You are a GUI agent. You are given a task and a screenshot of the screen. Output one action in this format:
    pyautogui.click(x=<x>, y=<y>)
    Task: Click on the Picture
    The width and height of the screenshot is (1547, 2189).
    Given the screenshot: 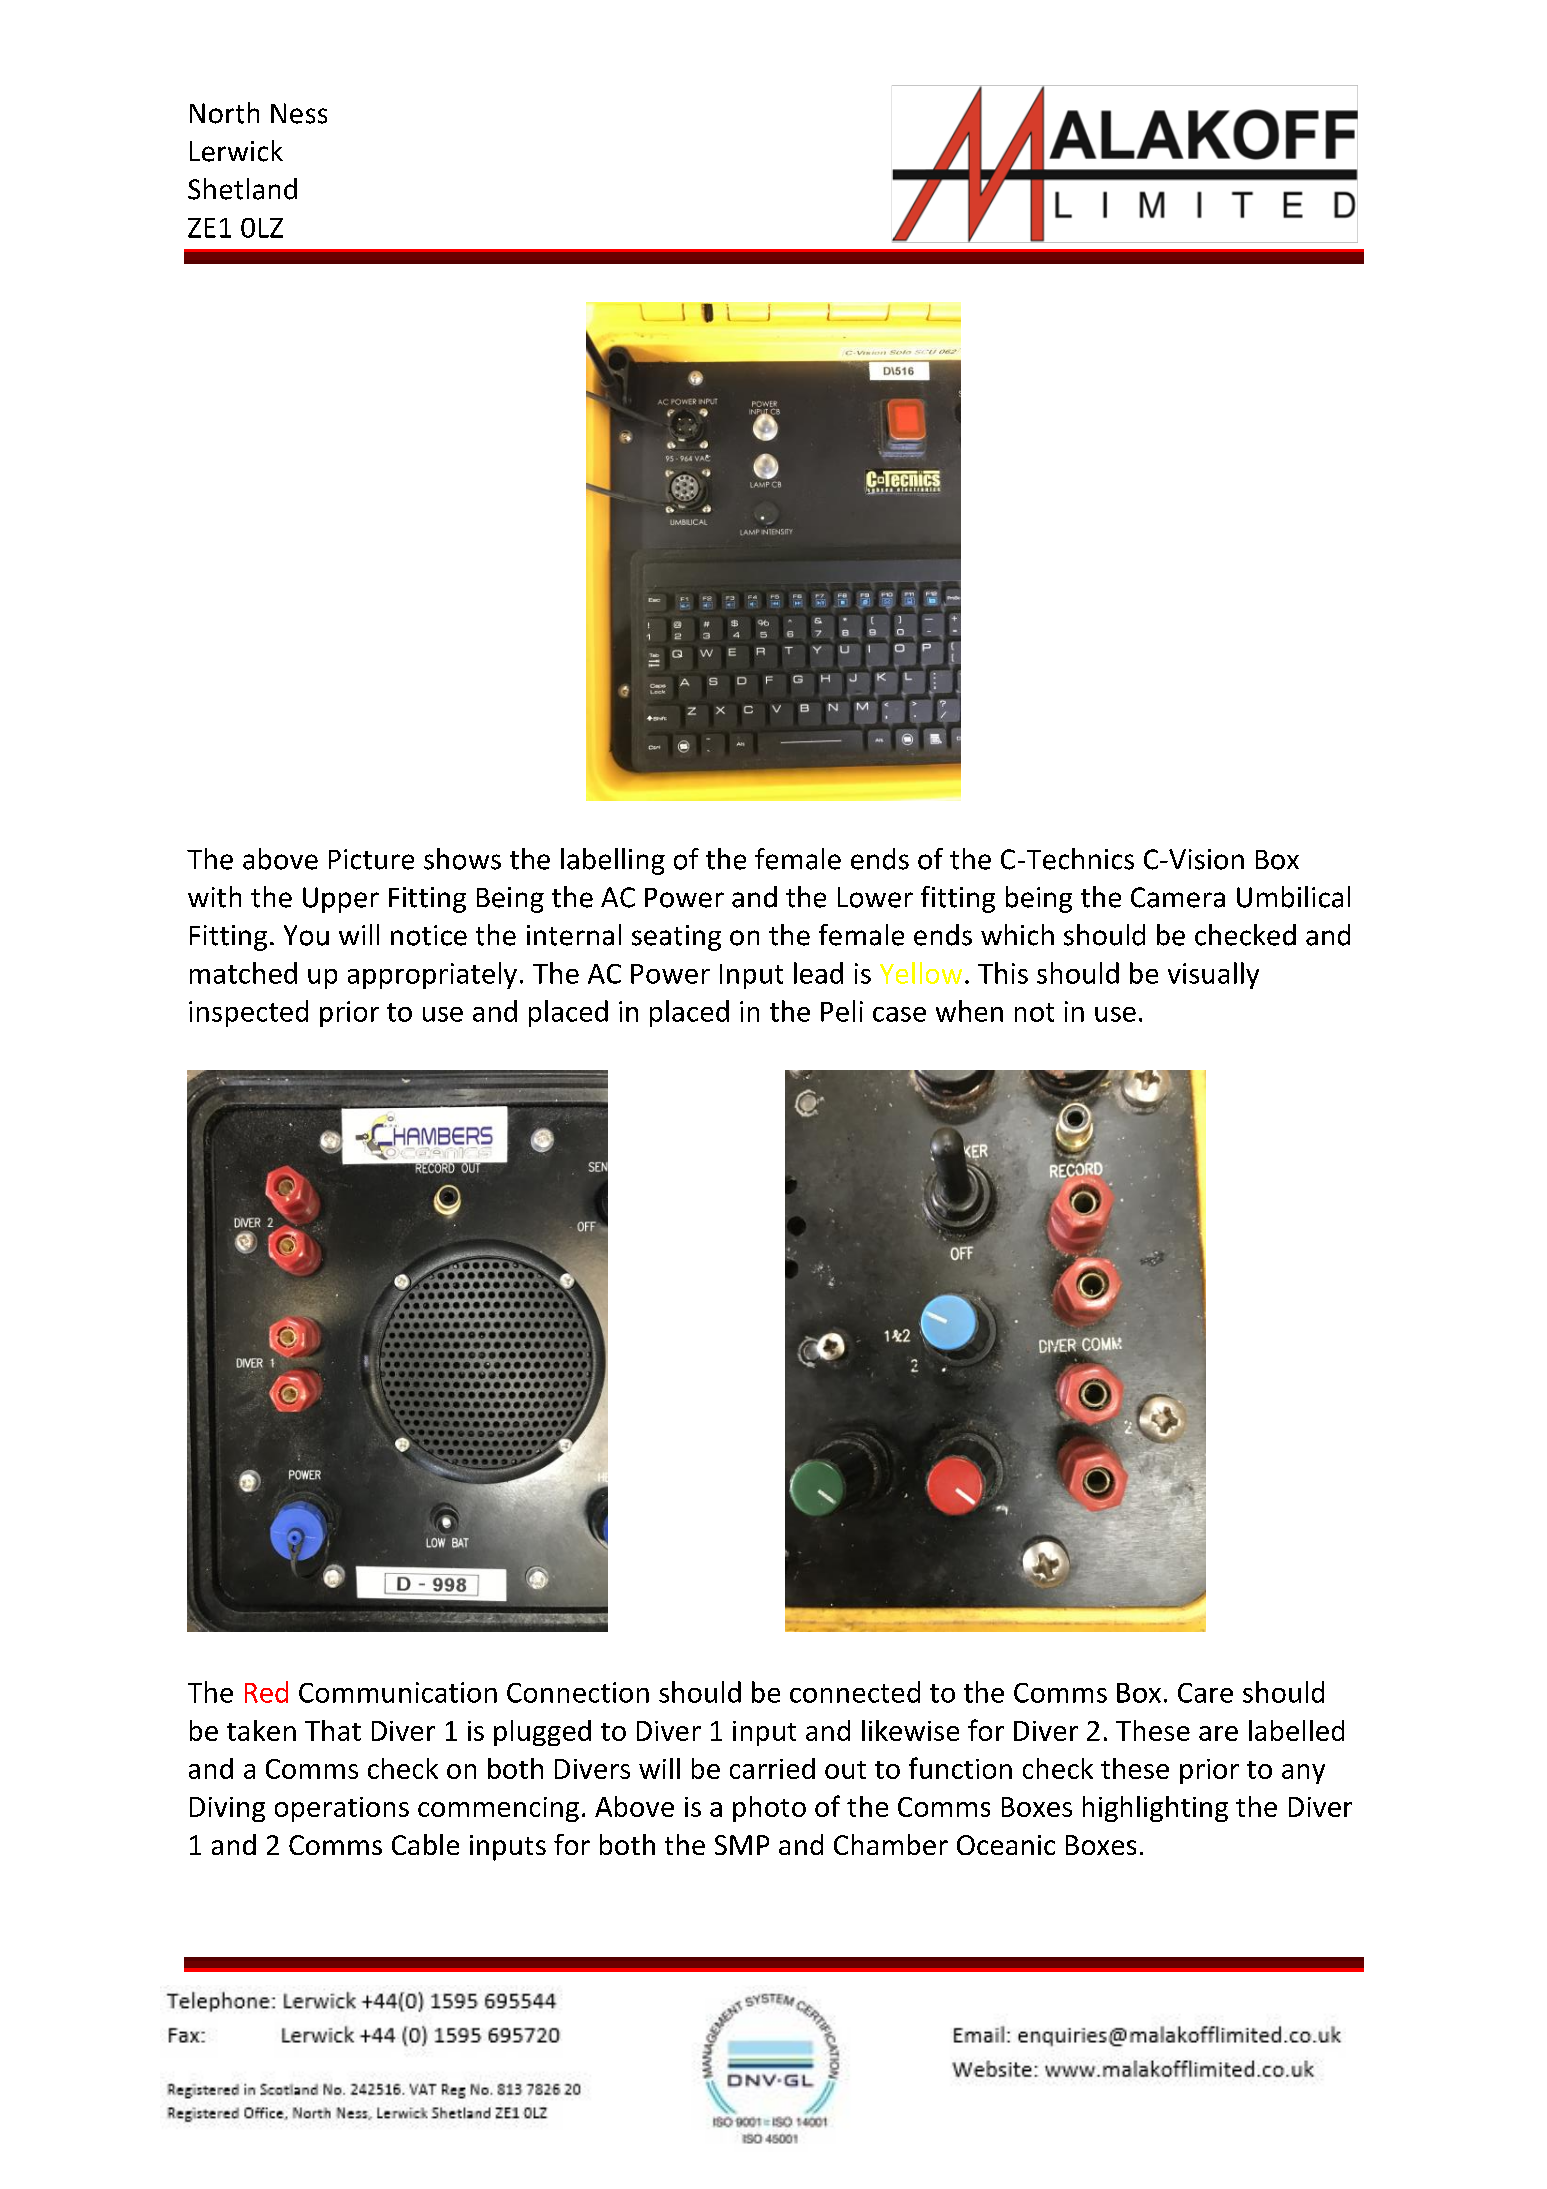 What is the action you would take?
    pyautogui.click(x=371, y=859)
